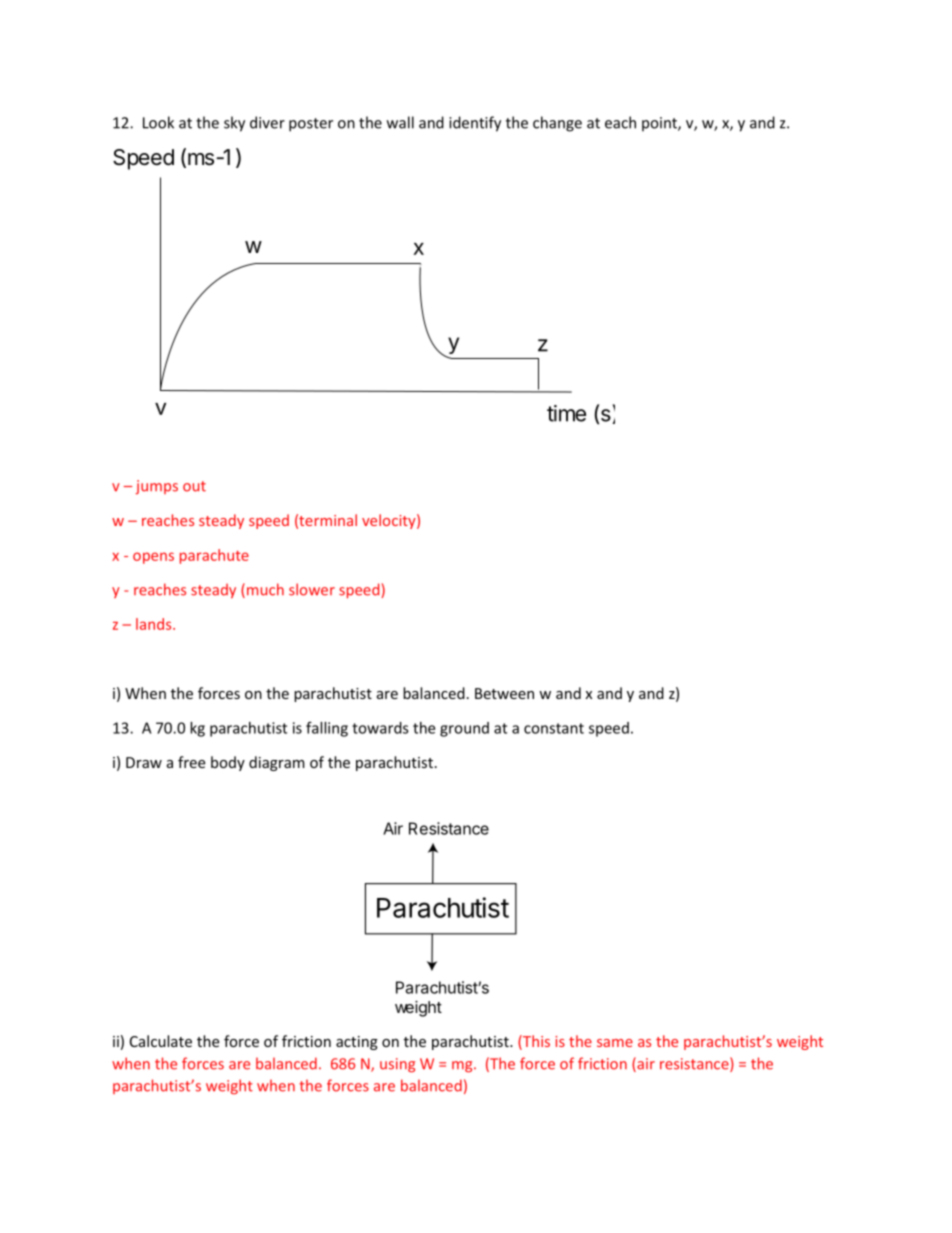  Describe the element at coordinates (660, 124) in the document. I see `point` at that location.
